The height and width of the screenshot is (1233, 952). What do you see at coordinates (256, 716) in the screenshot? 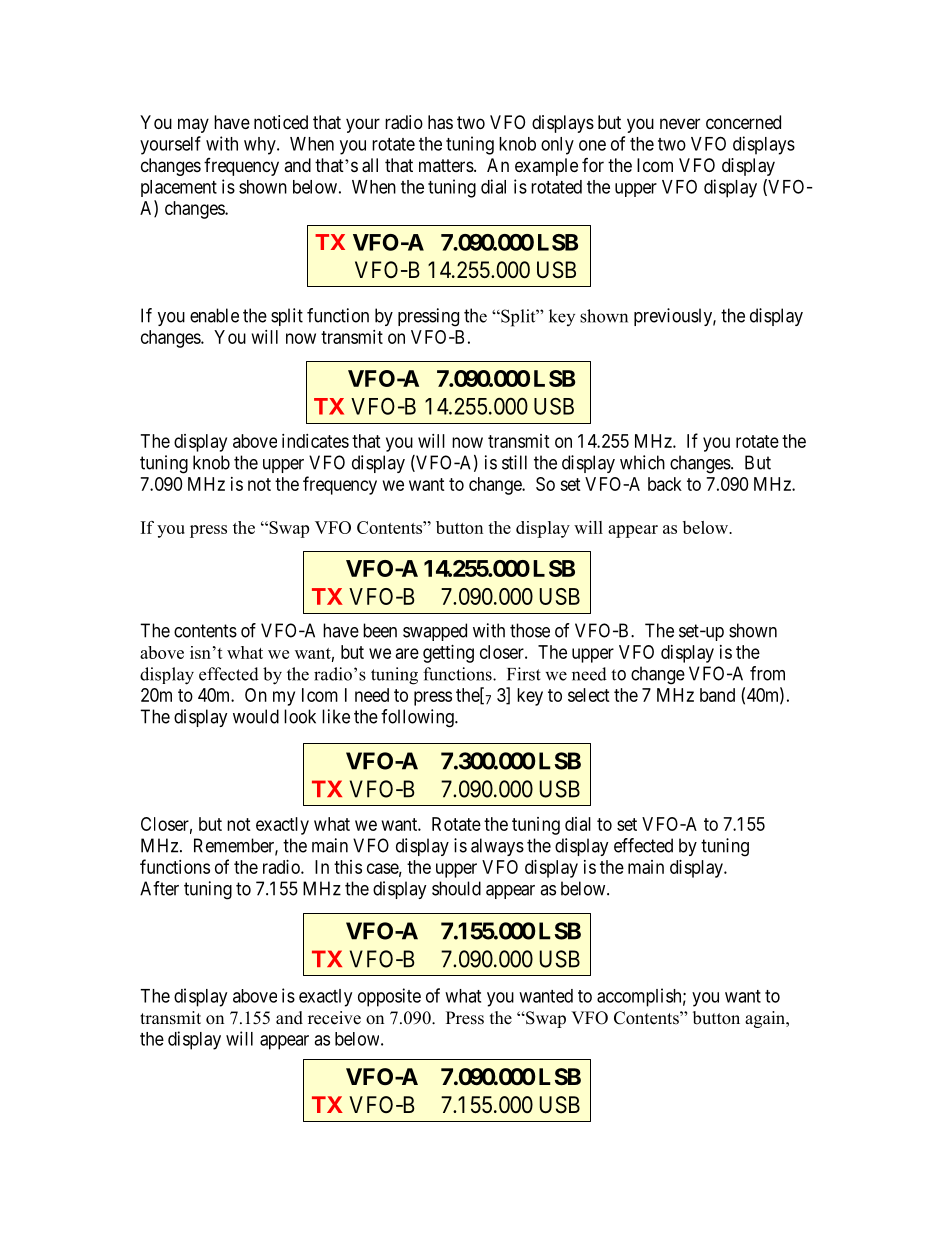
I see `would` at bounding box center [256, 716].
